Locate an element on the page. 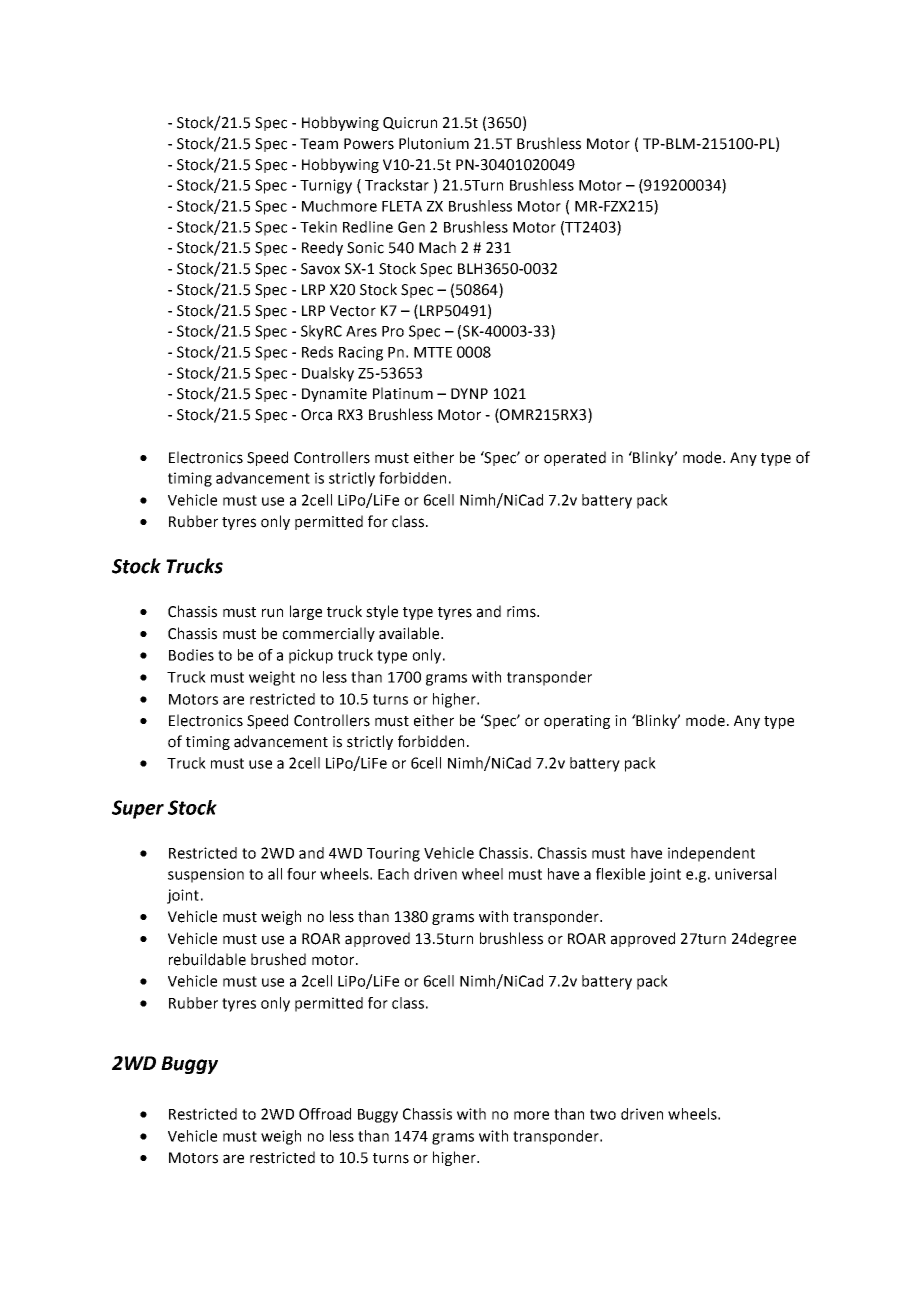  Team is located at coordinates (319, 144).
